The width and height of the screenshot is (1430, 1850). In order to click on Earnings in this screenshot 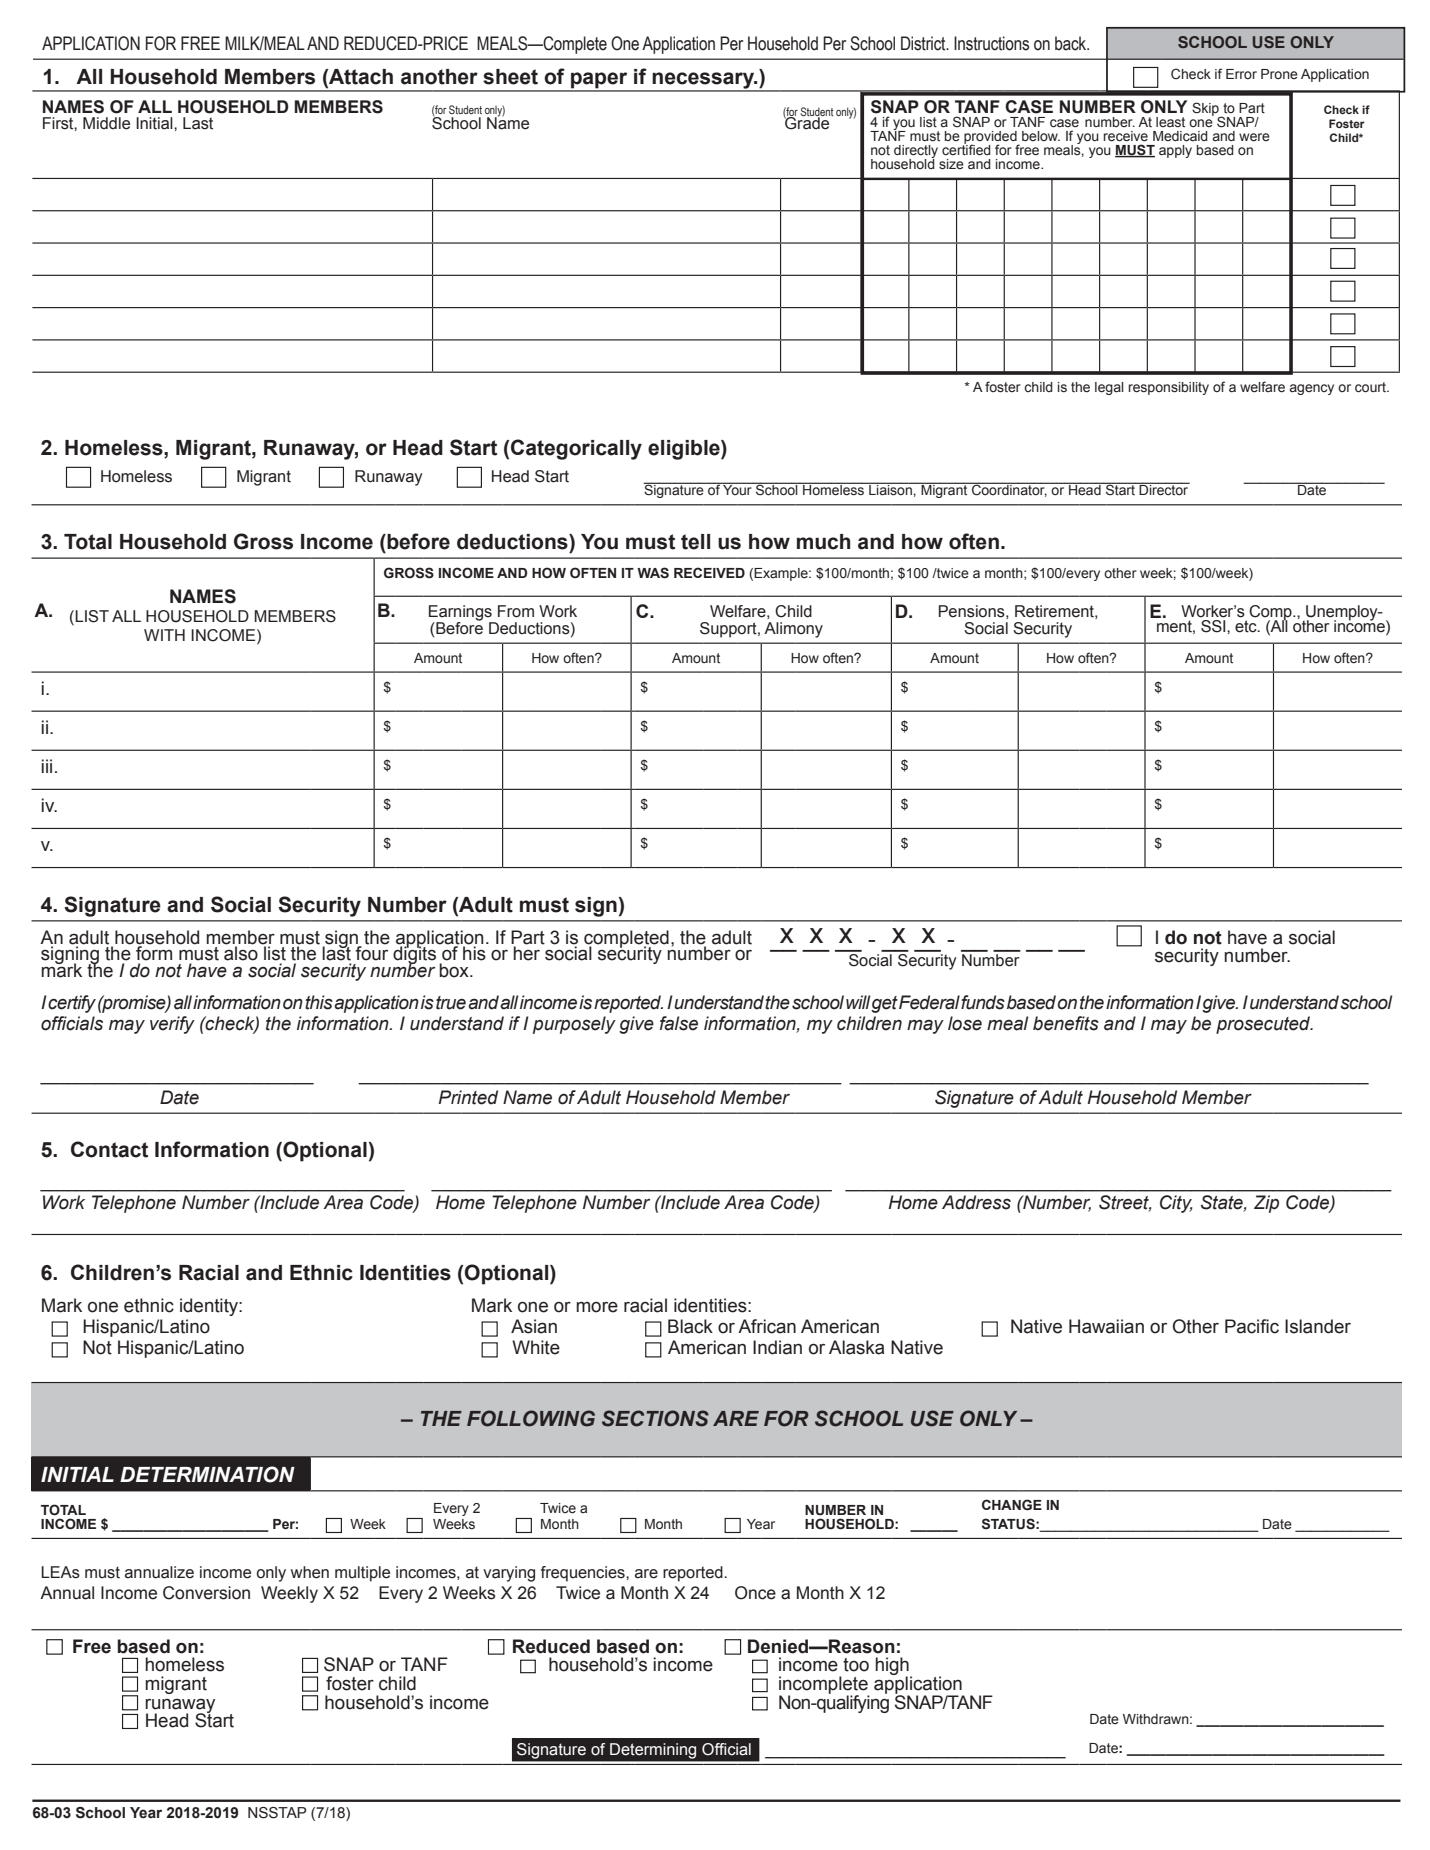, I will do `click(461, 614)`.
